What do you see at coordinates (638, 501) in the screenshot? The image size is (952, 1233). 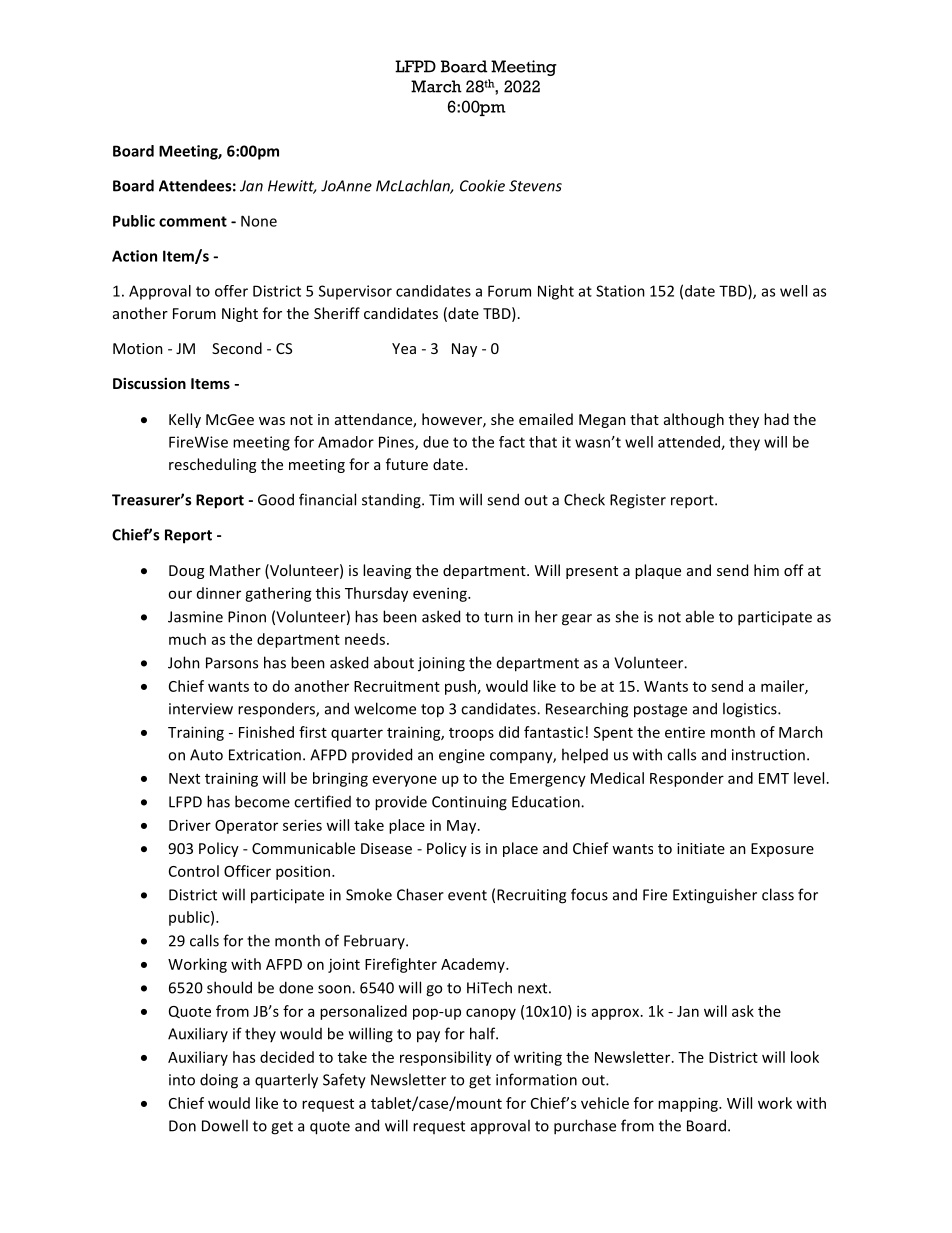 I see `Register` at bounding box center [638, 501].
